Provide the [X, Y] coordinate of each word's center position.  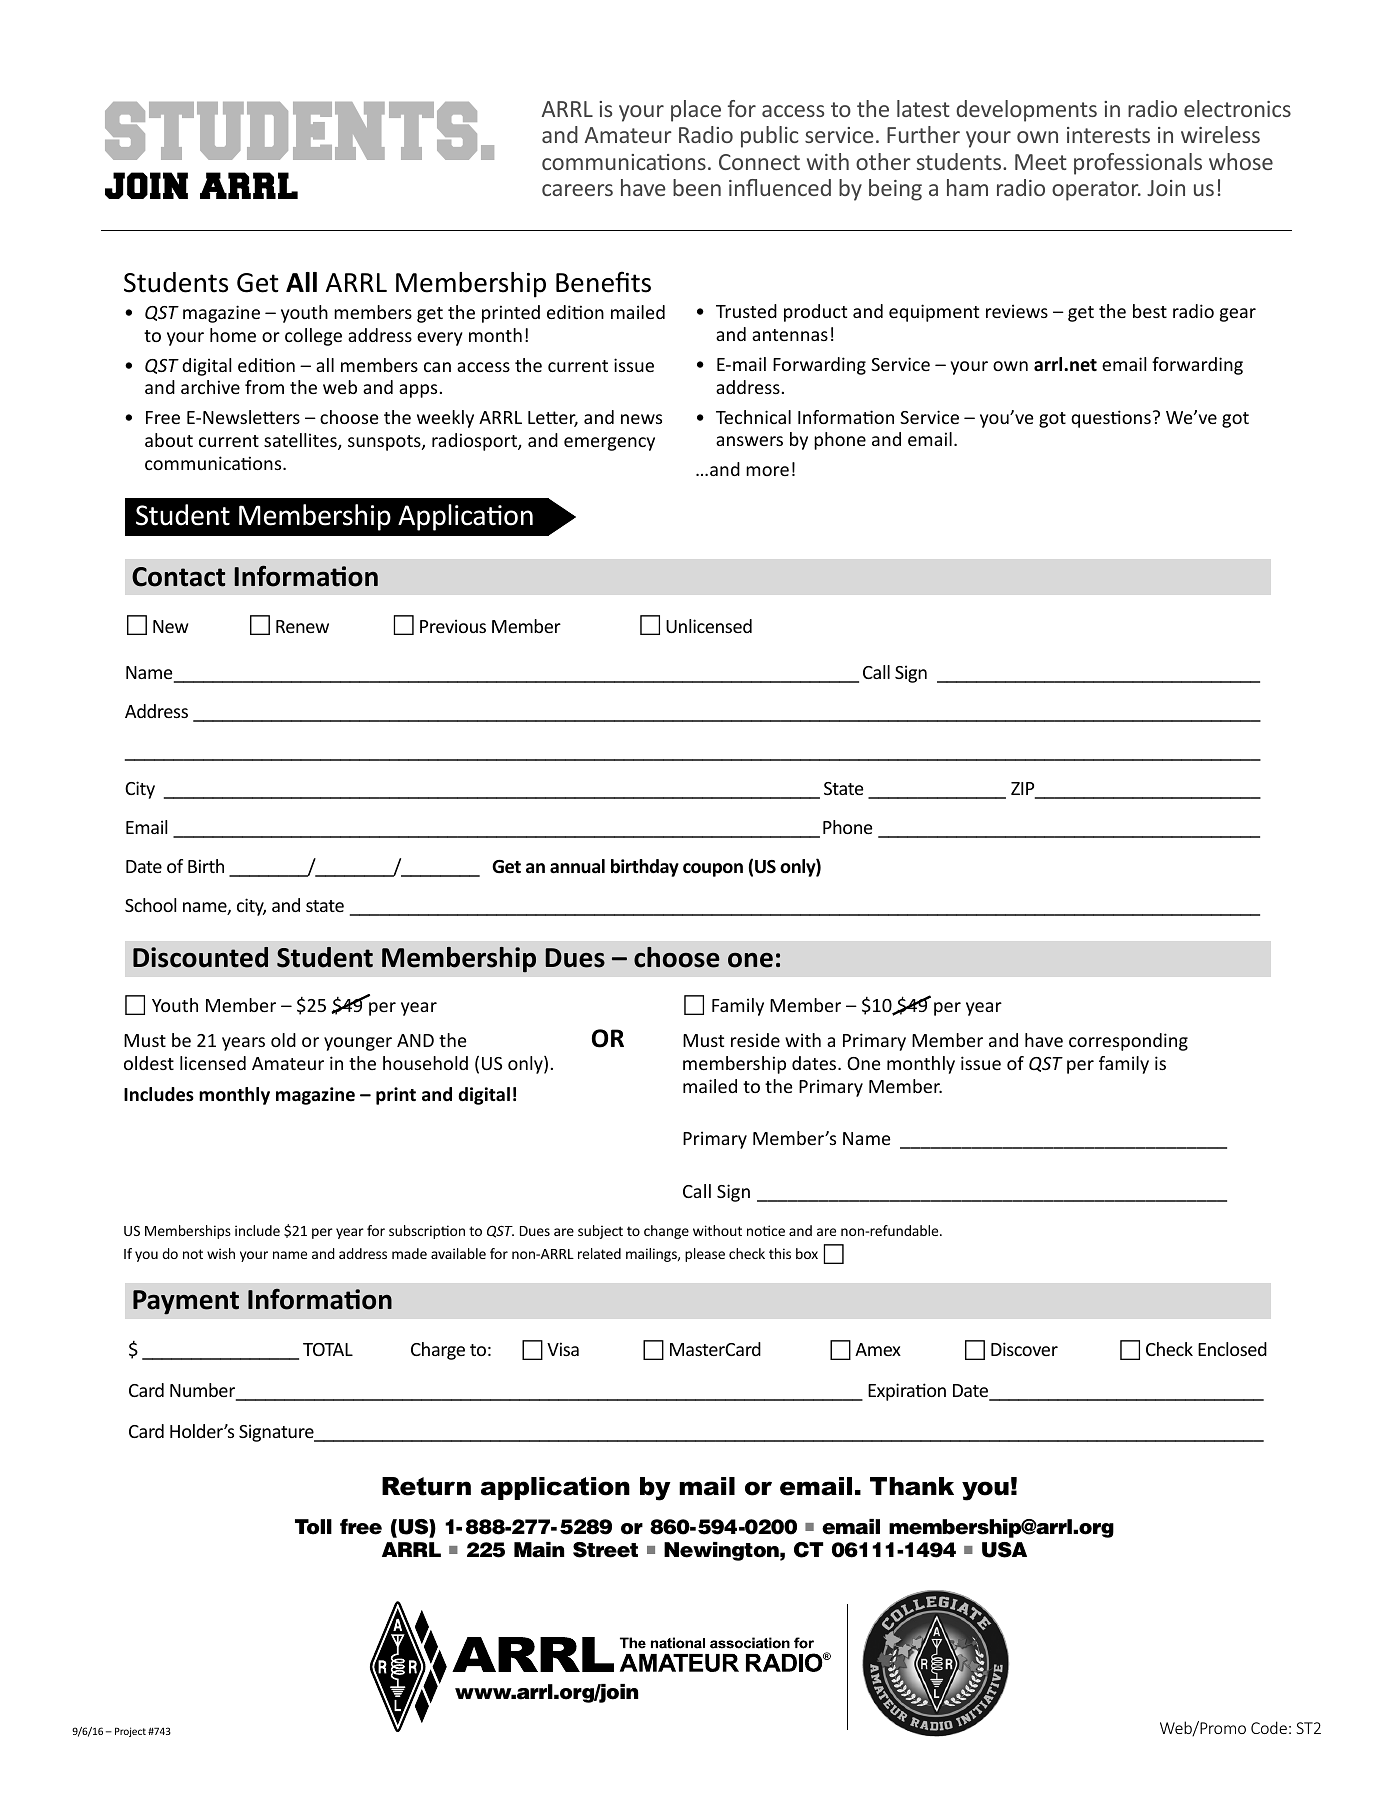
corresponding [1128, 1042]
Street [605, 1550]
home [233, 335]
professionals [1138, 164]
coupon [713, 870]
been [697, 187]
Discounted [200, 957]
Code [1269, 1727]
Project [130, 1732]
